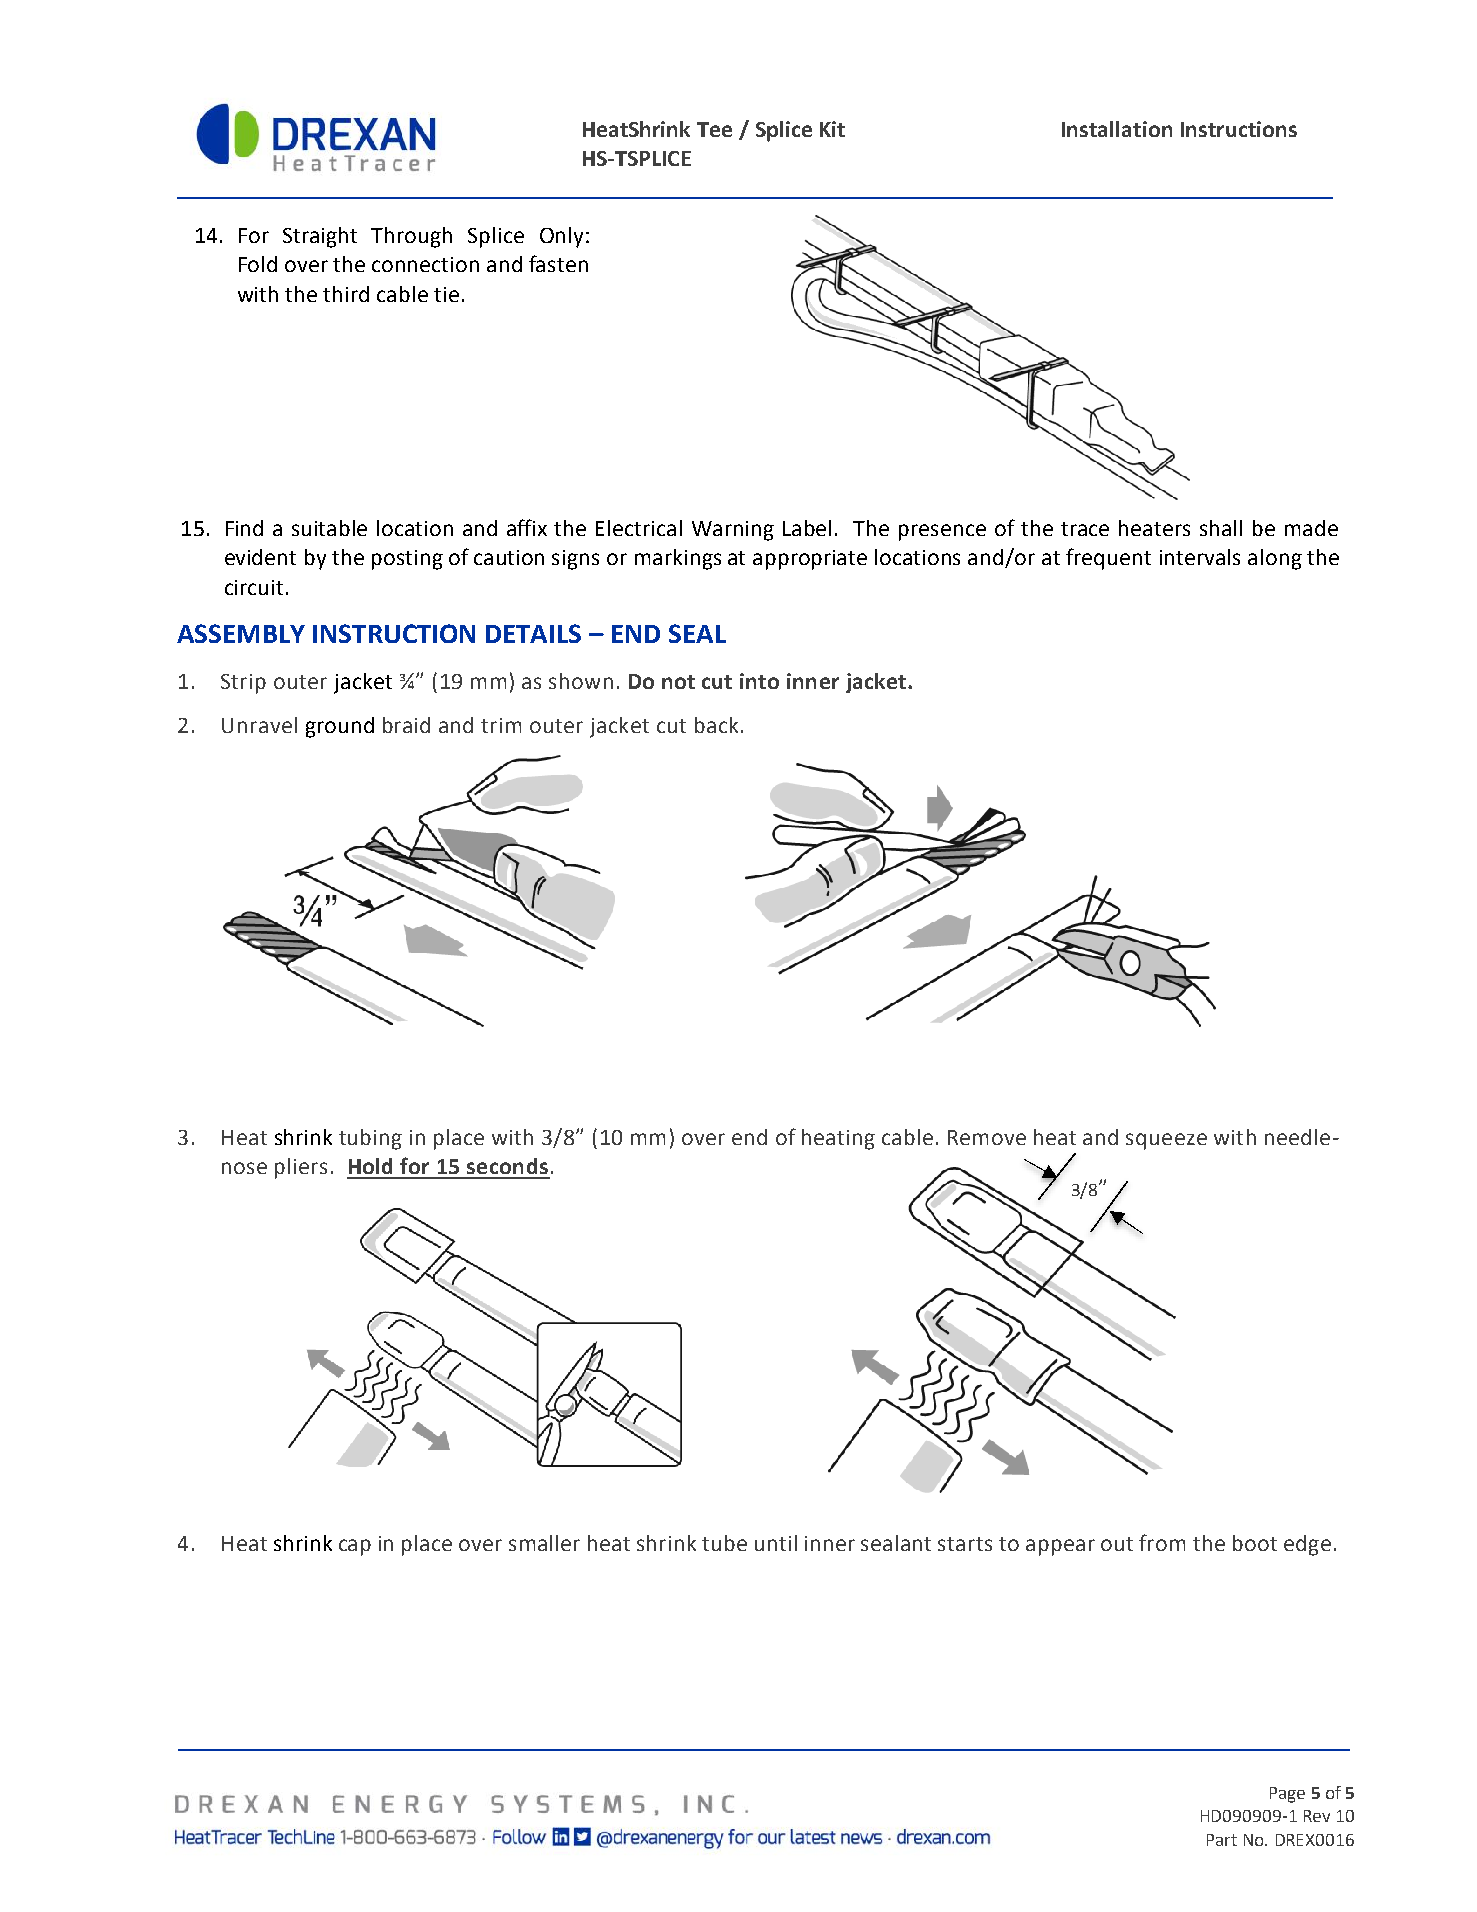 The image size is (1477, 1912). I want to click on cap, so click(355, 1547).
